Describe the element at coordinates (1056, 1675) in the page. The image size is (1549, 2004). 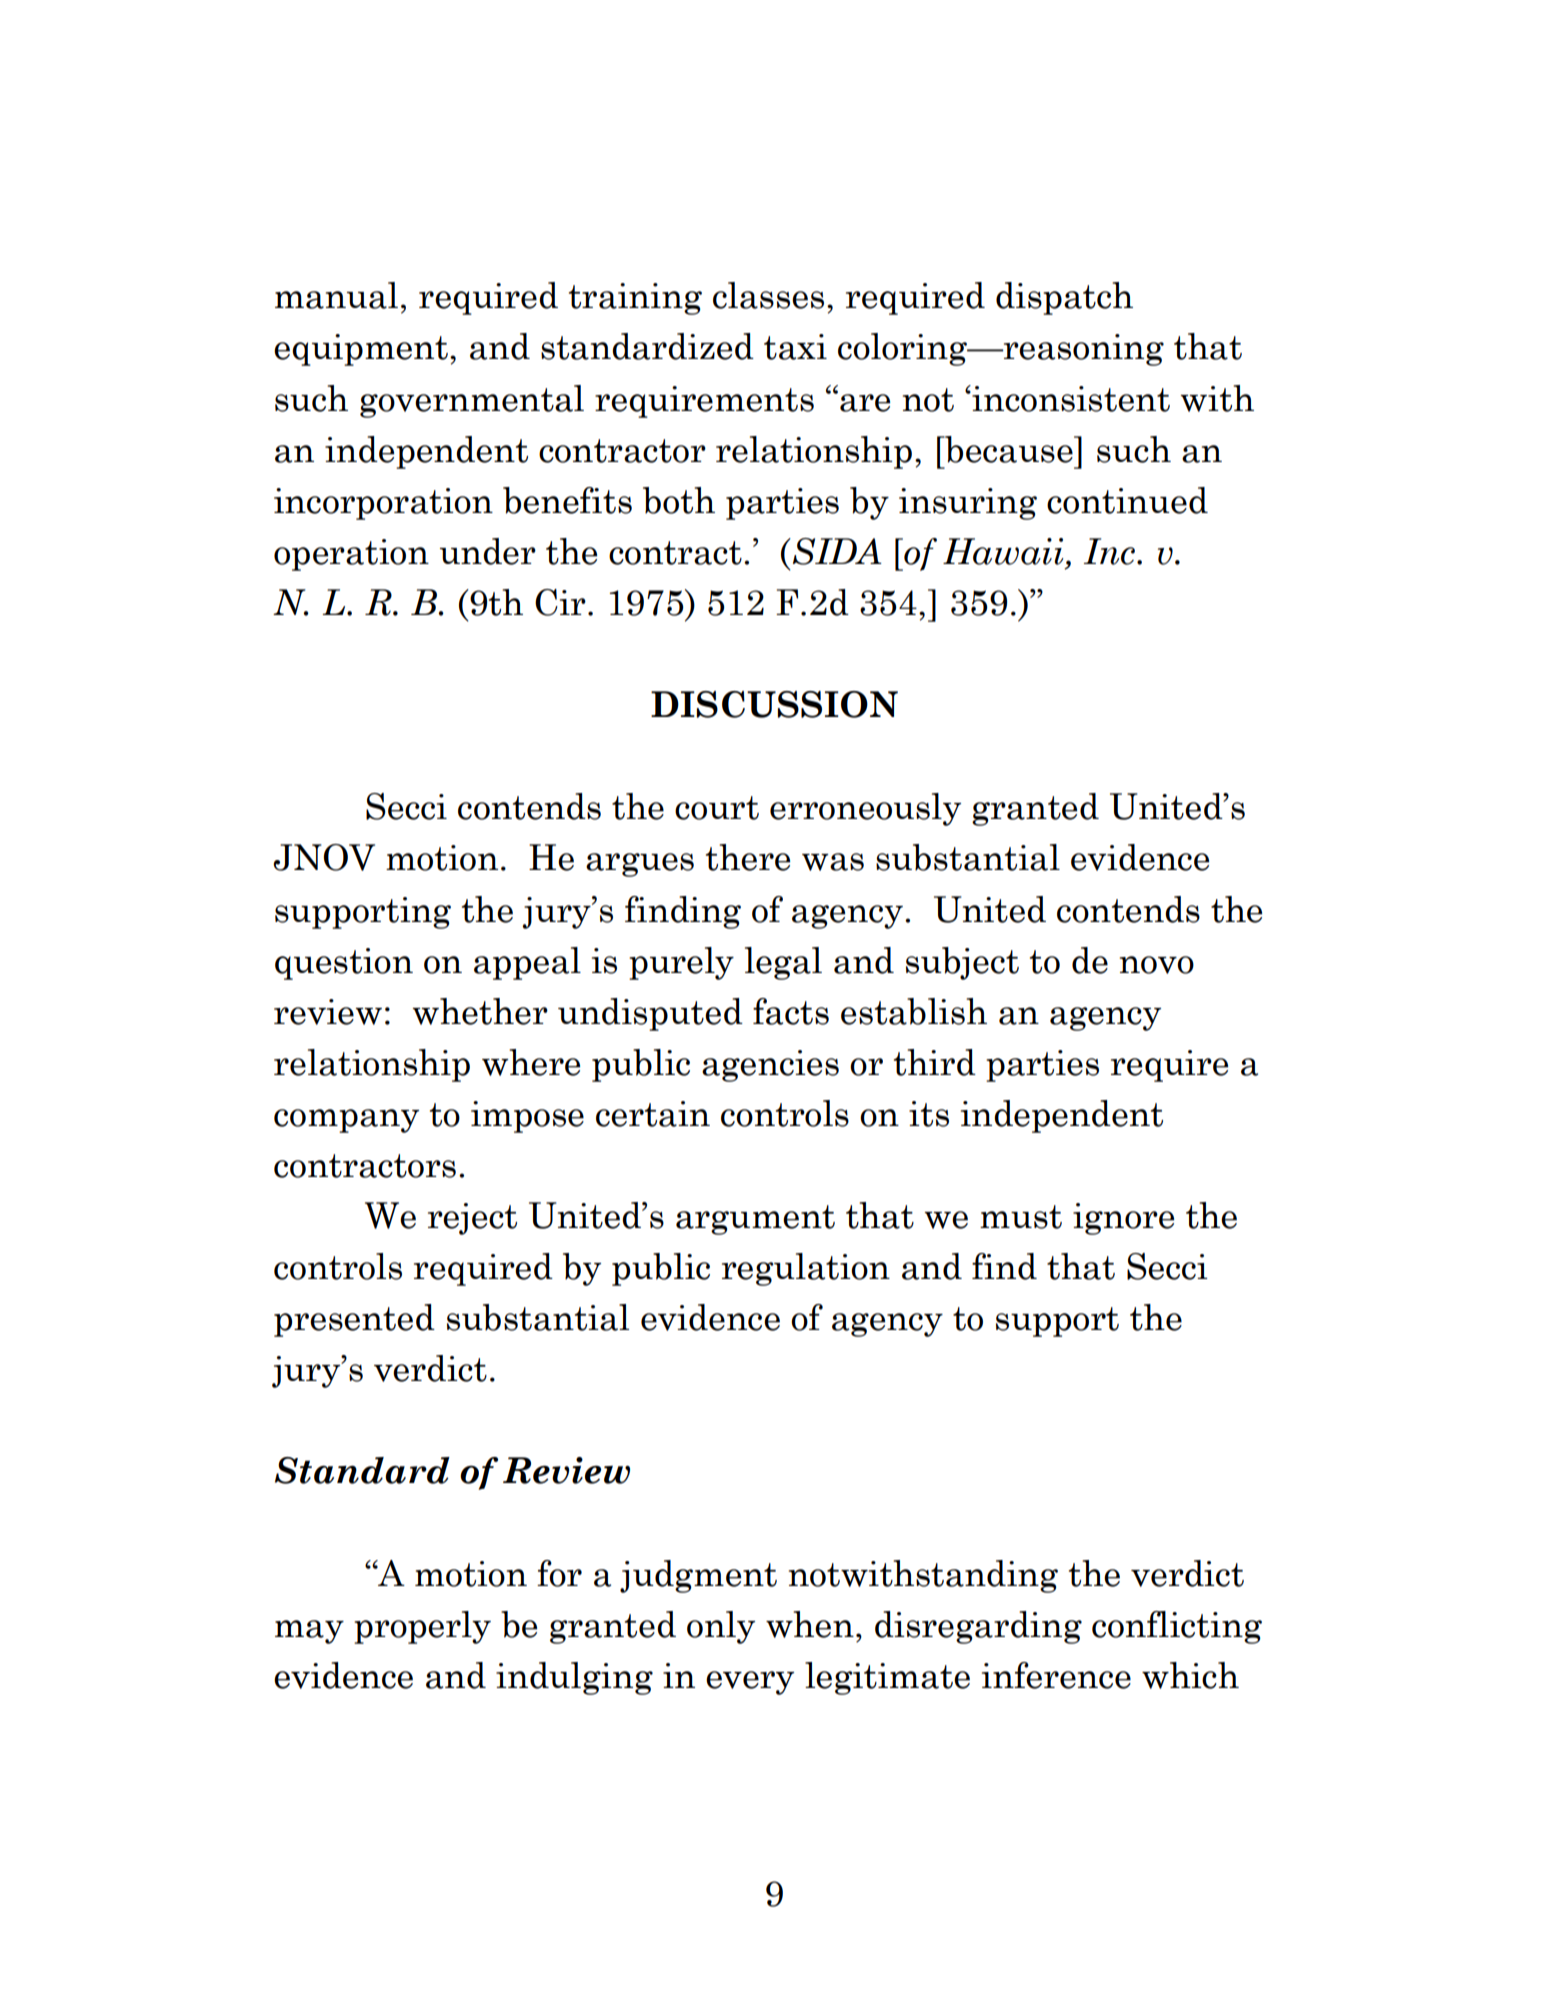
I see `inference` at that location.
